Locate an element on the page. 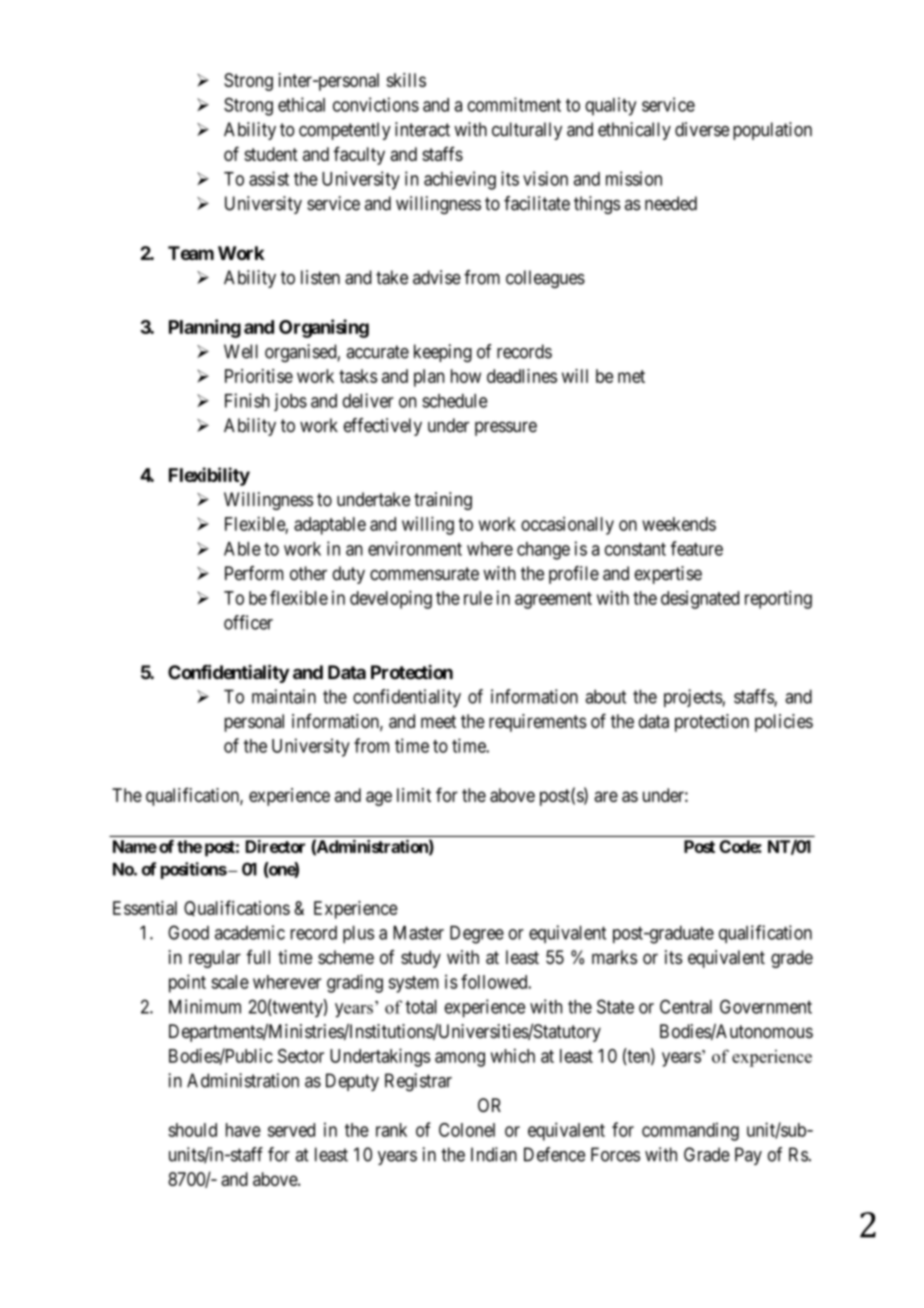 The image size is (924, 1308). Flexibility is located at coordinates (209, 476).
